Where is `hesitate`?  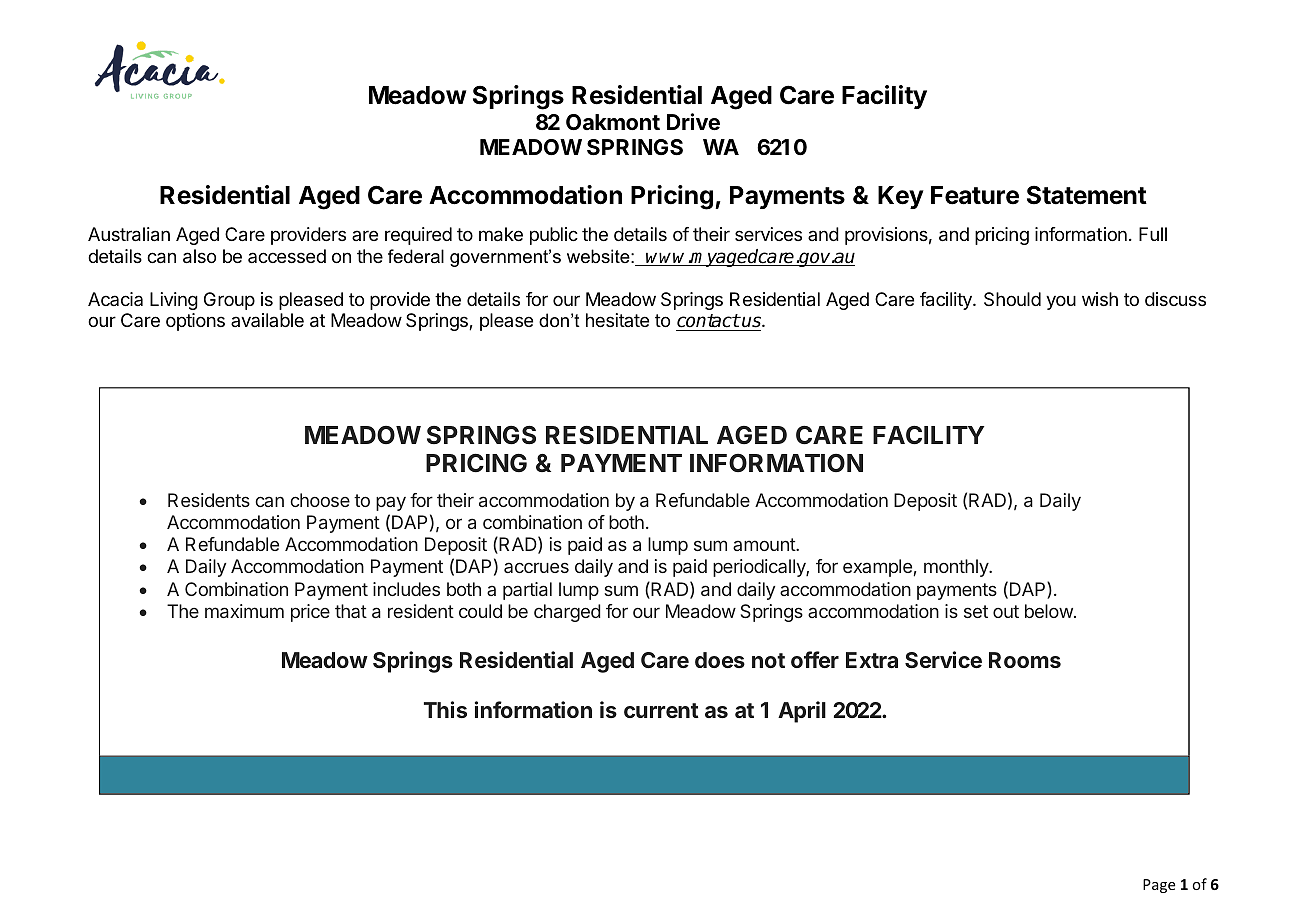
hesitate is located at coordinates (617, 320).
